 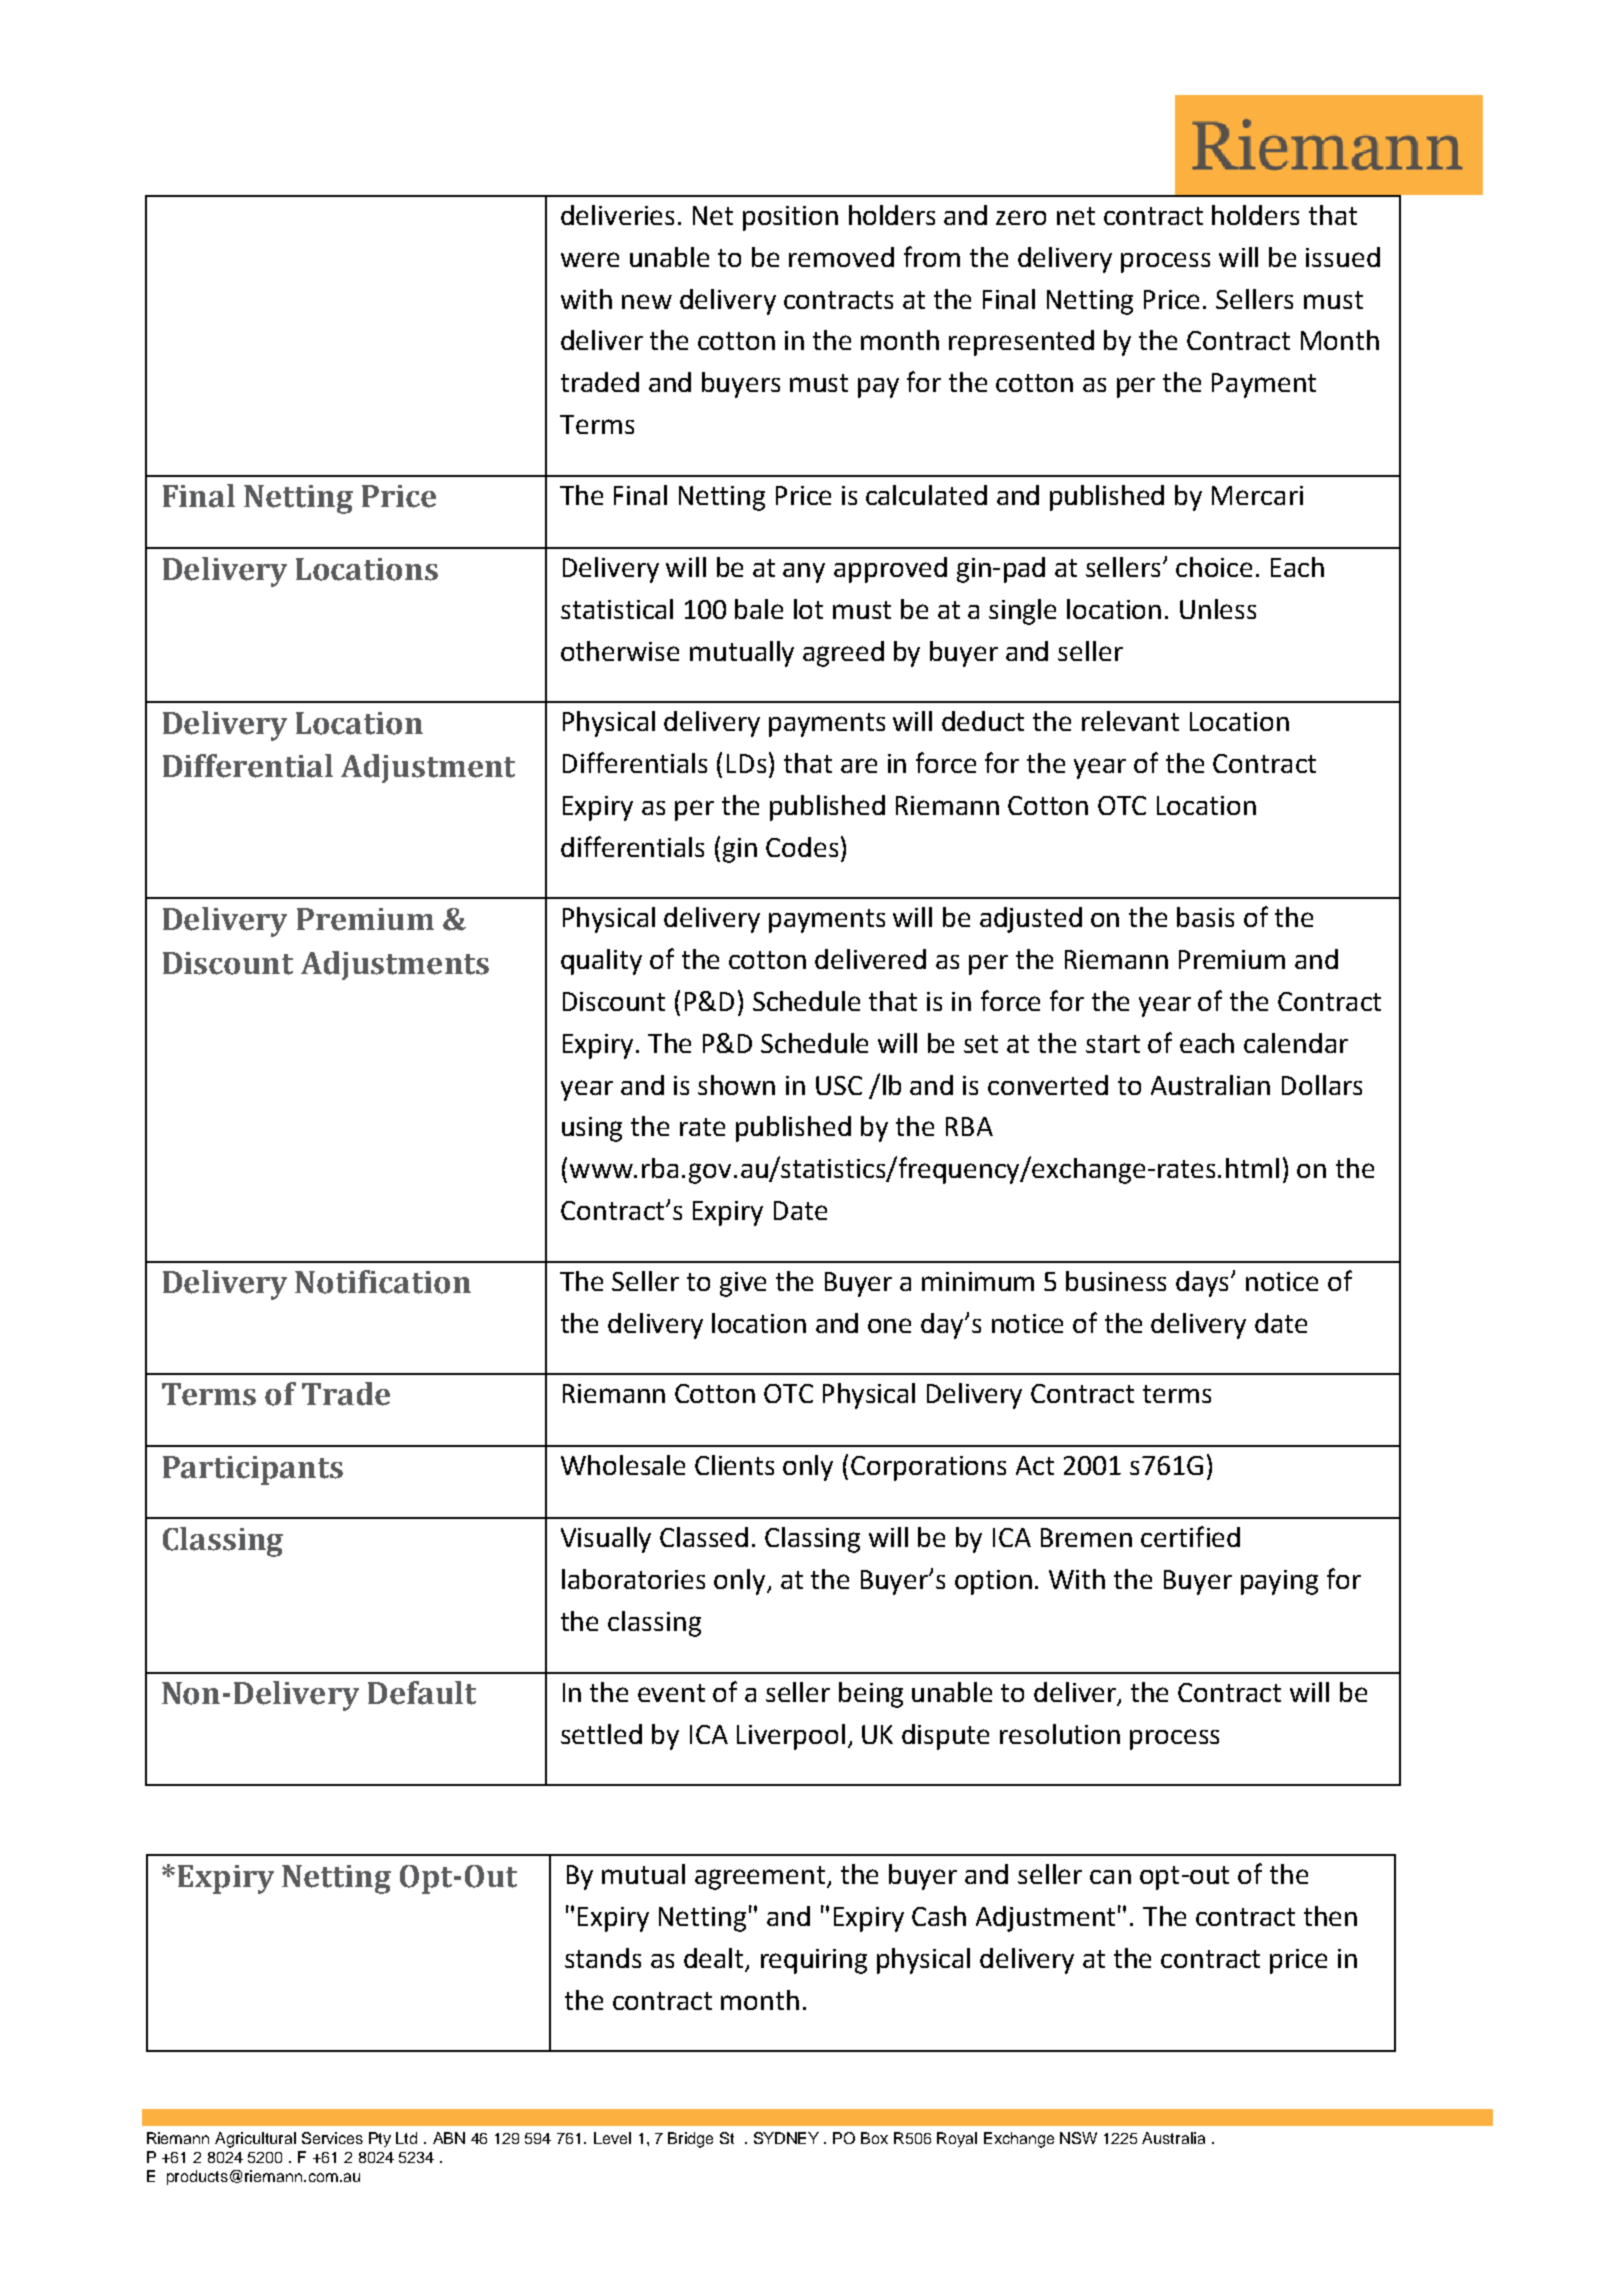 What do you see at coordinates (620, 651) in the page?
I see `otherwise` at bounding box center [620, 651].
